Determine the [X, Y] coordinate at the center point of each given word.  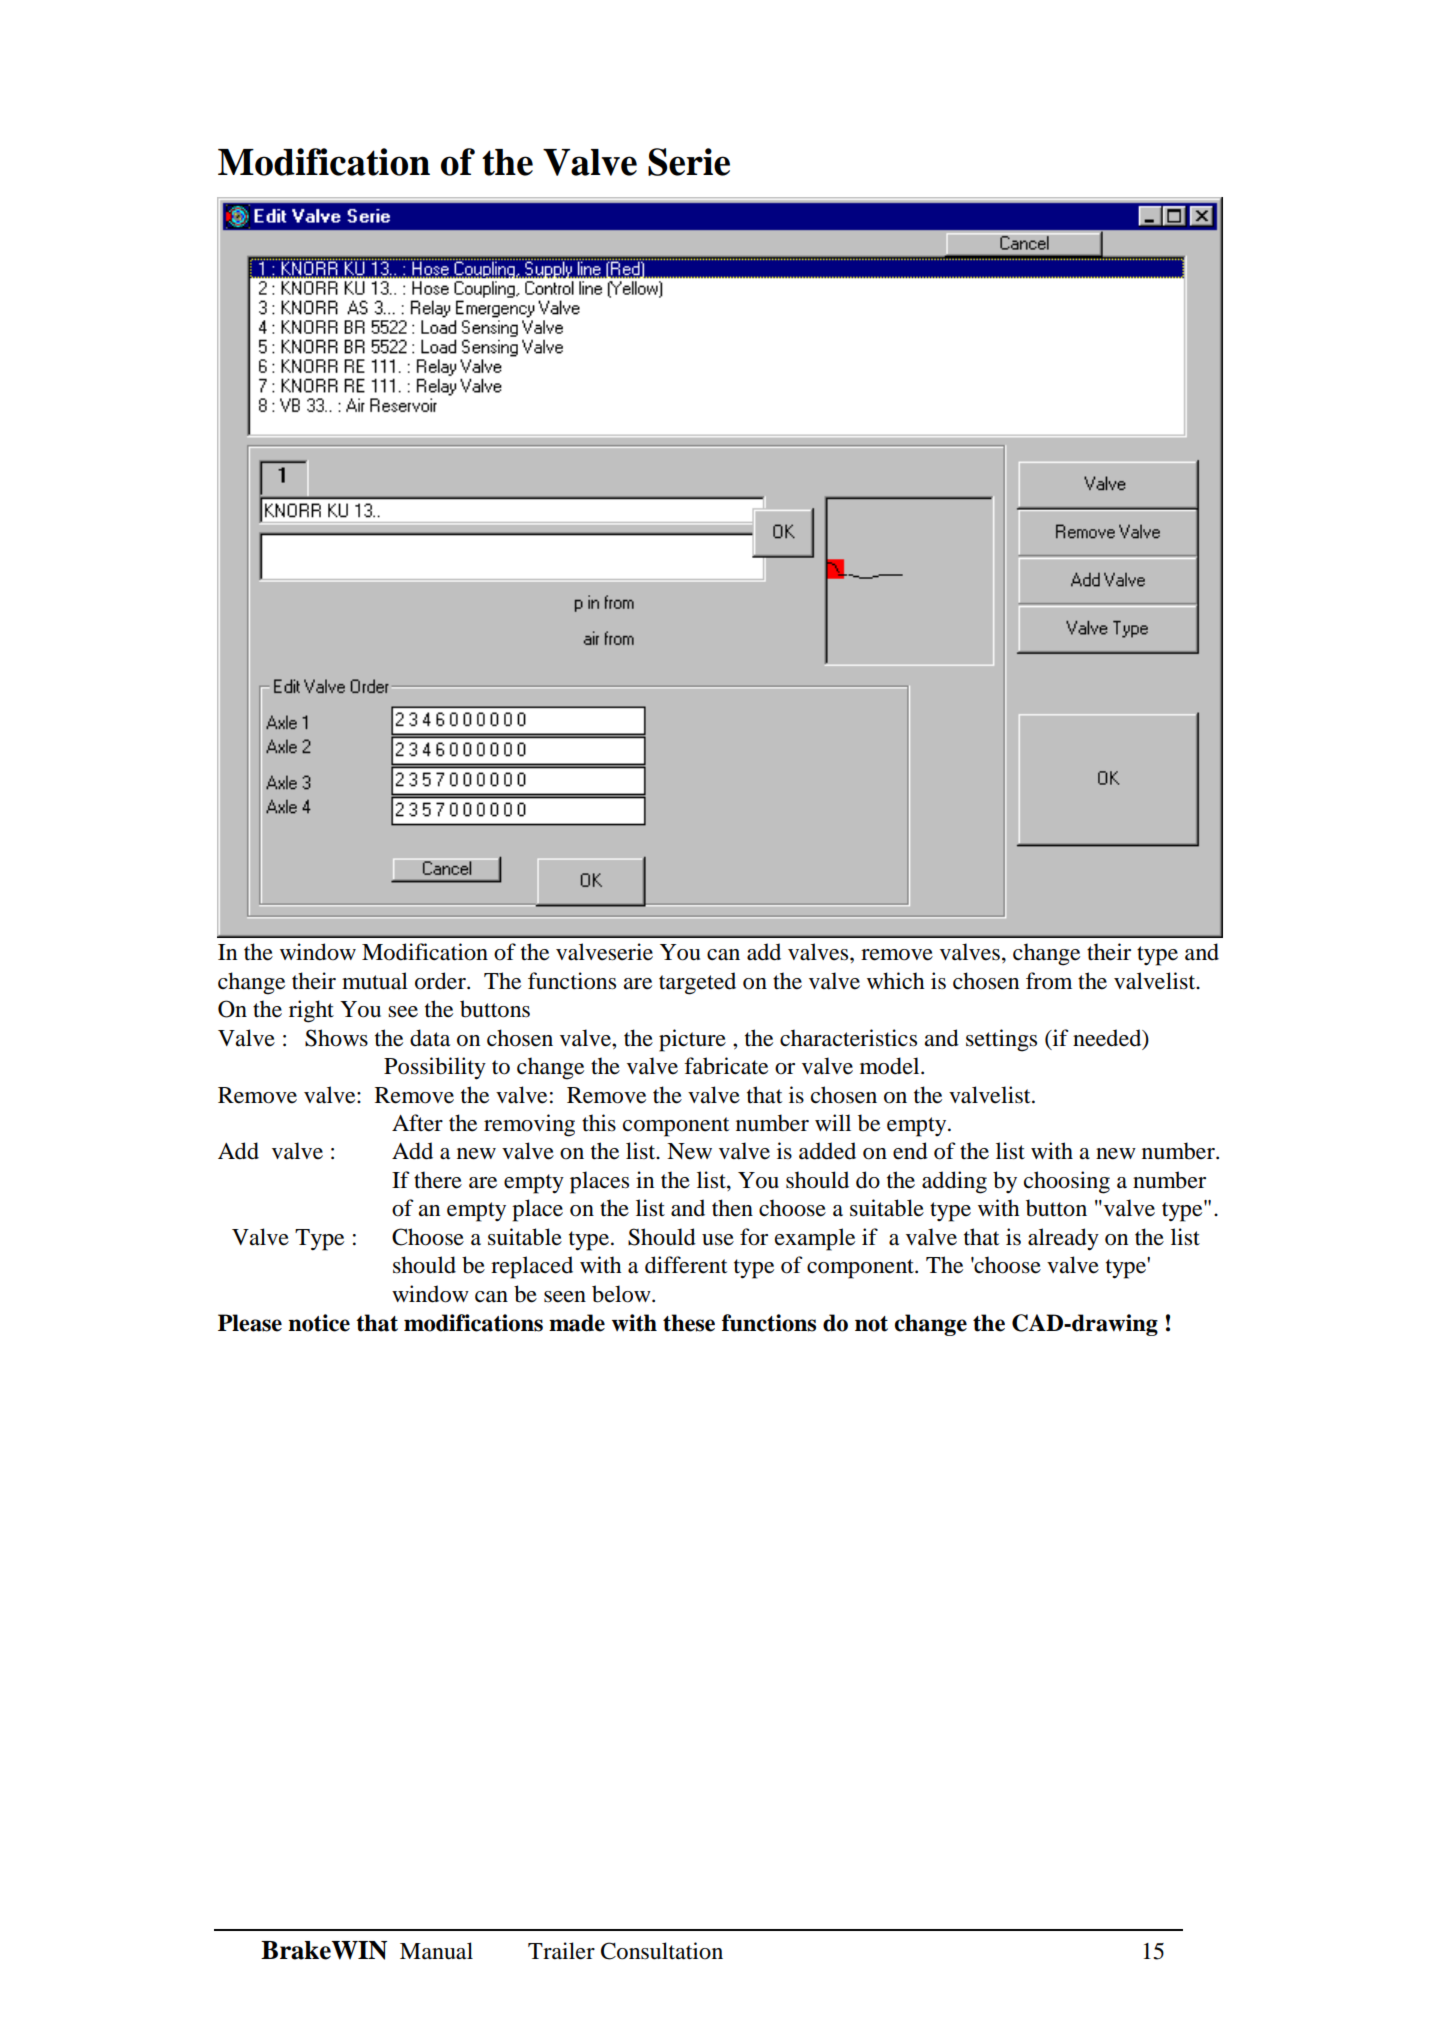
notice [319, 1323]
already [1063, 1239]
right [311, 1011]
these [689, 1323]
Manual [436, 1951]
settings [1001, 1040]
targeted [697, 983]
